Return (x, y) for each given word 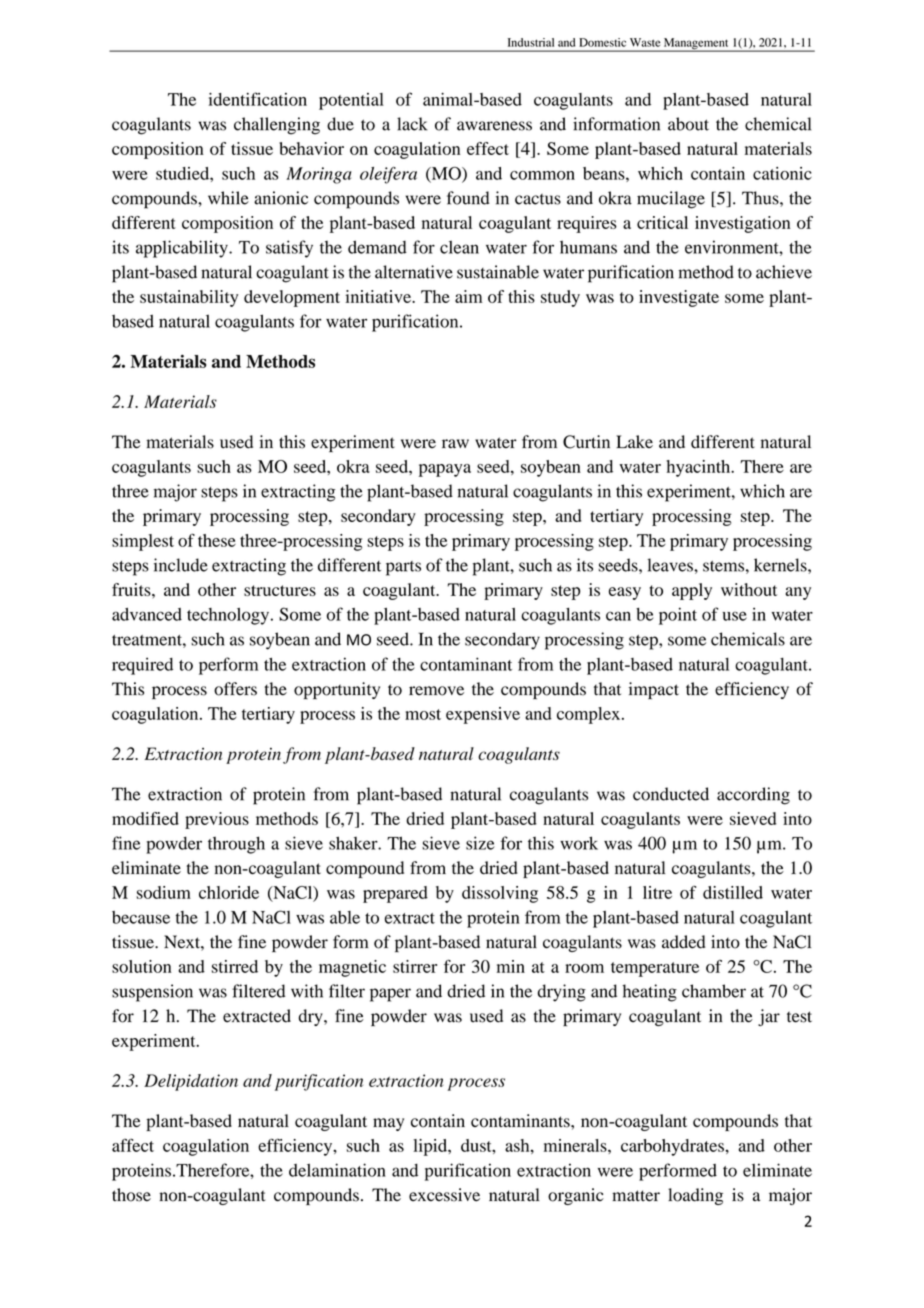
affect (133, 1145)
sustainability (189, 298)
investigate (679, 298)
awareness (494, 126)
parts (403, 568)
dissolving (500, 894)
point (678, 616)
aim (469, 296)
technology (229, 616)
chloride (229, 892)
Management (696, 45)
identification (258, 99)
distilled (733, 892)
